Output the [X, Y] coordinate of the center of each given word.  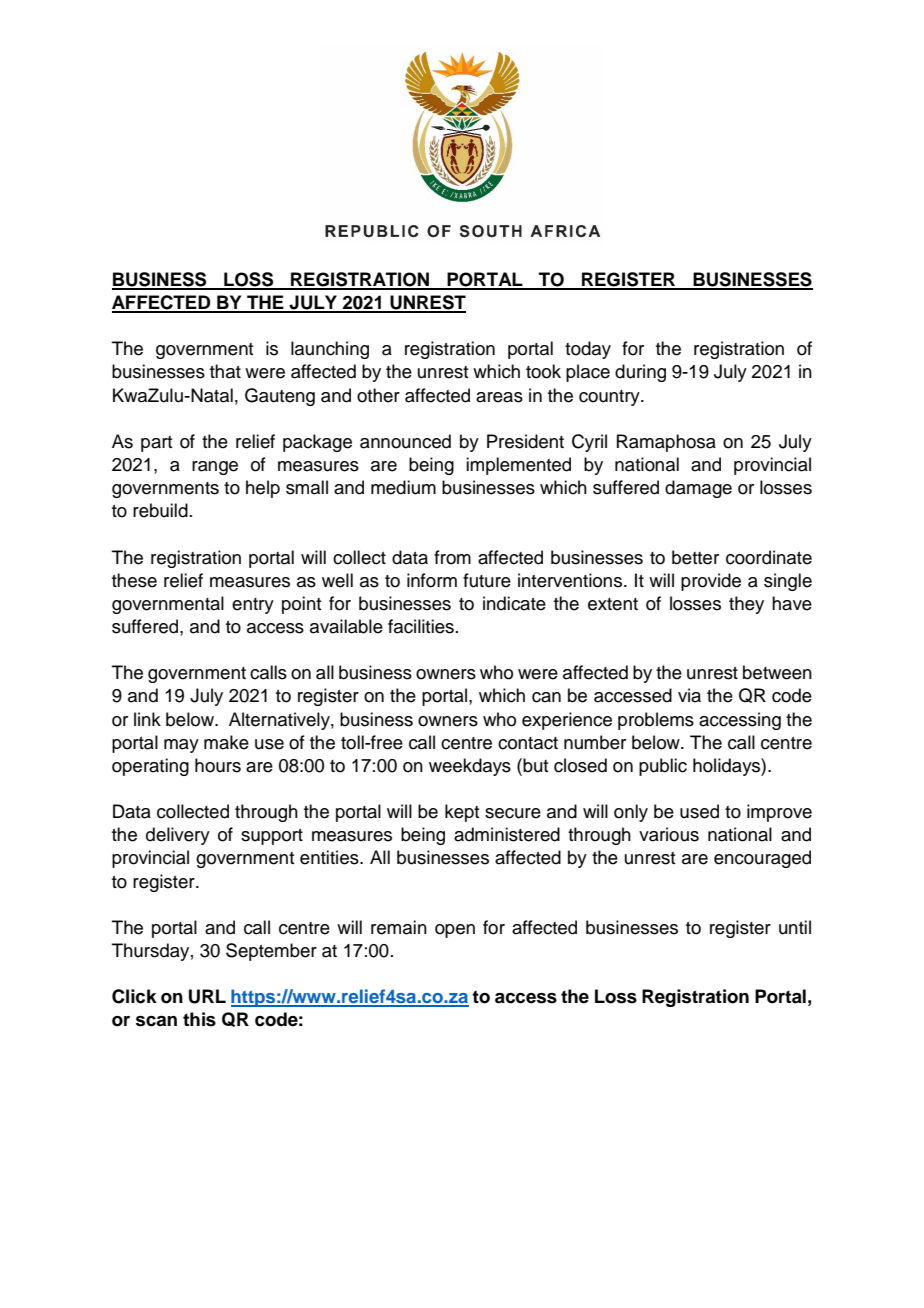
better [695, 557]
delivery [178, 836]
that [225, 371]
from [452, 557]
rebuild [160, 510]
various [669, 834]
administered [507, 834]
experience [567, 721]
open [455, 931]
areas [499, 397]
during [640, 373]
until [795, 927]
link [147, 719]
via [689, 695]
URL [207, 996]
